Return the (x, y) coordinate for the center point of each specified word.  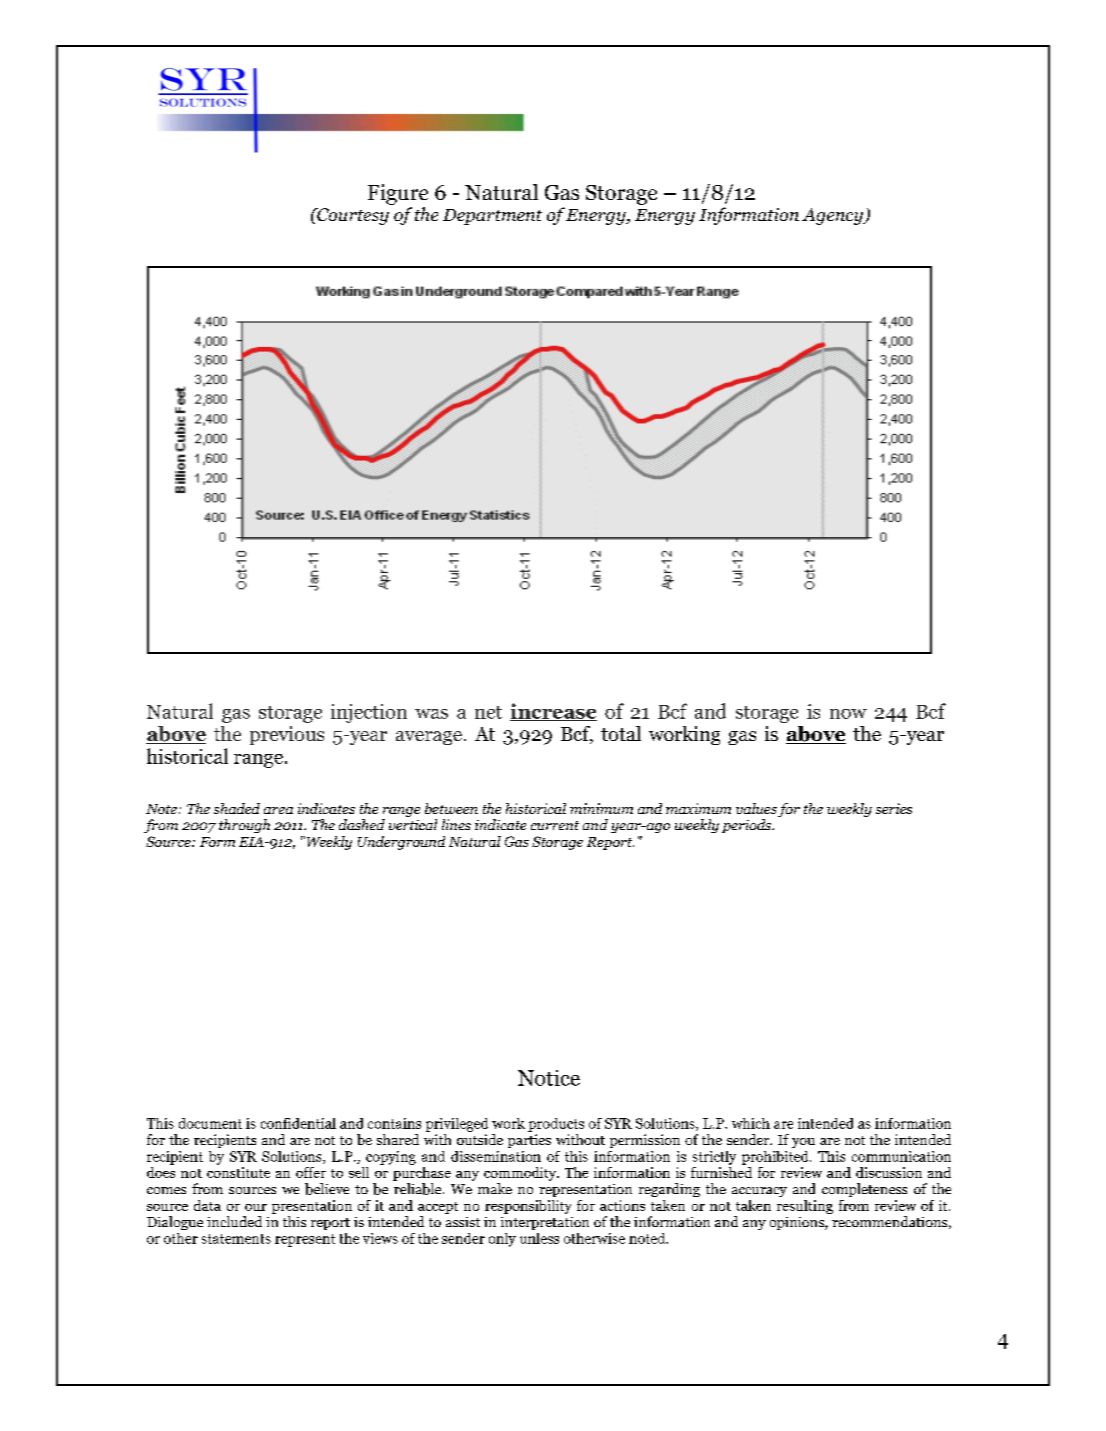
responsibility (528, 1207)
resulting (805, 1207)
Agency (834, 216)
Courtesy (352, 216)
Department (492, 217)
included (234, 1221)
